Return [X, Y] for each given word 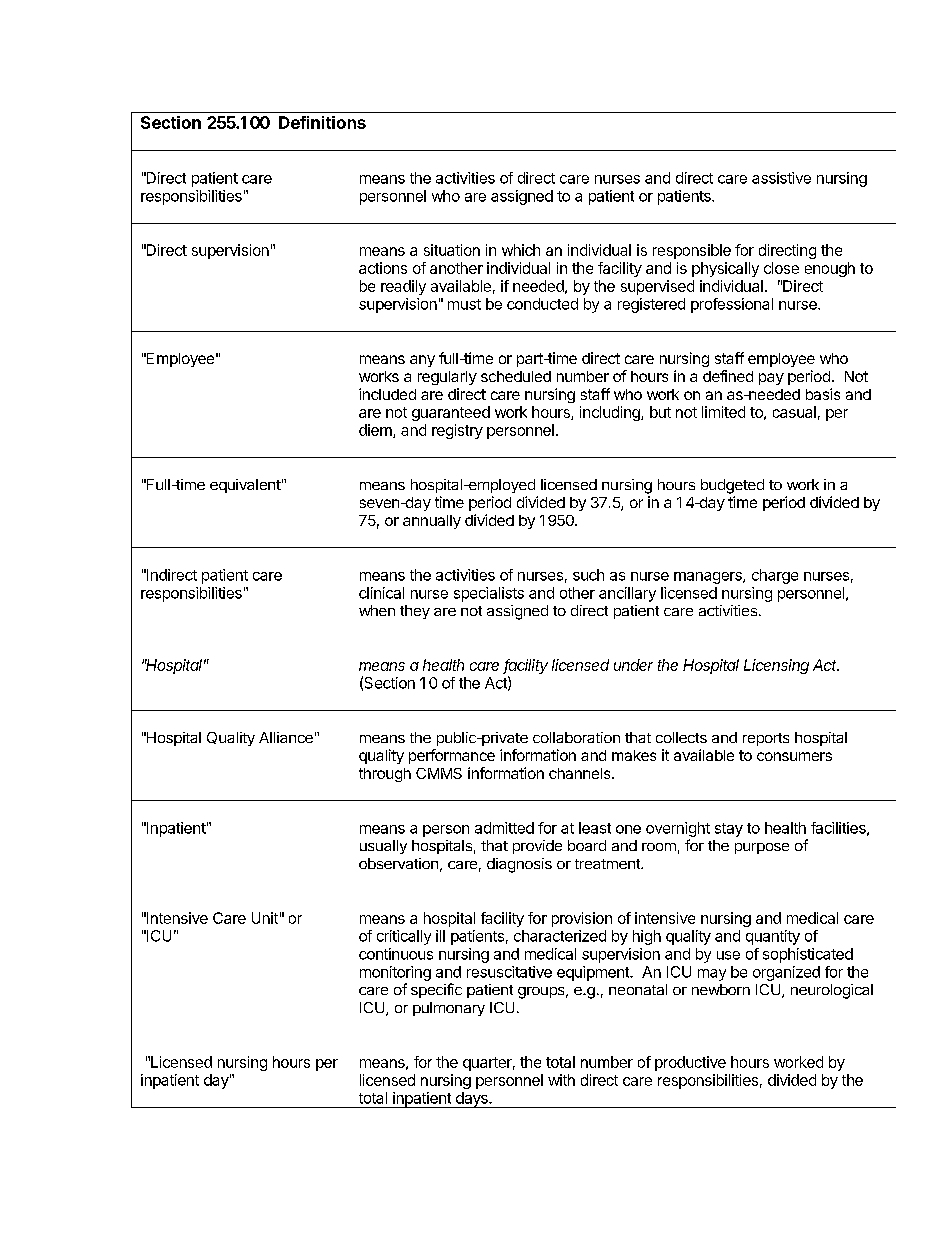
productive [690, 1063]
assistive [781, 178]
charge [775, 576]
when [377, 610]
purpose [762, 848]
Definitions [322, 122]
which [521, 250]
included [387, 394]
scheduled [516, 376]
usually [383, 847]
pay [771, 379]
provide [537, 847]
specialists [489, 594]
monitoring [395, 973]
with [561, 1080]
